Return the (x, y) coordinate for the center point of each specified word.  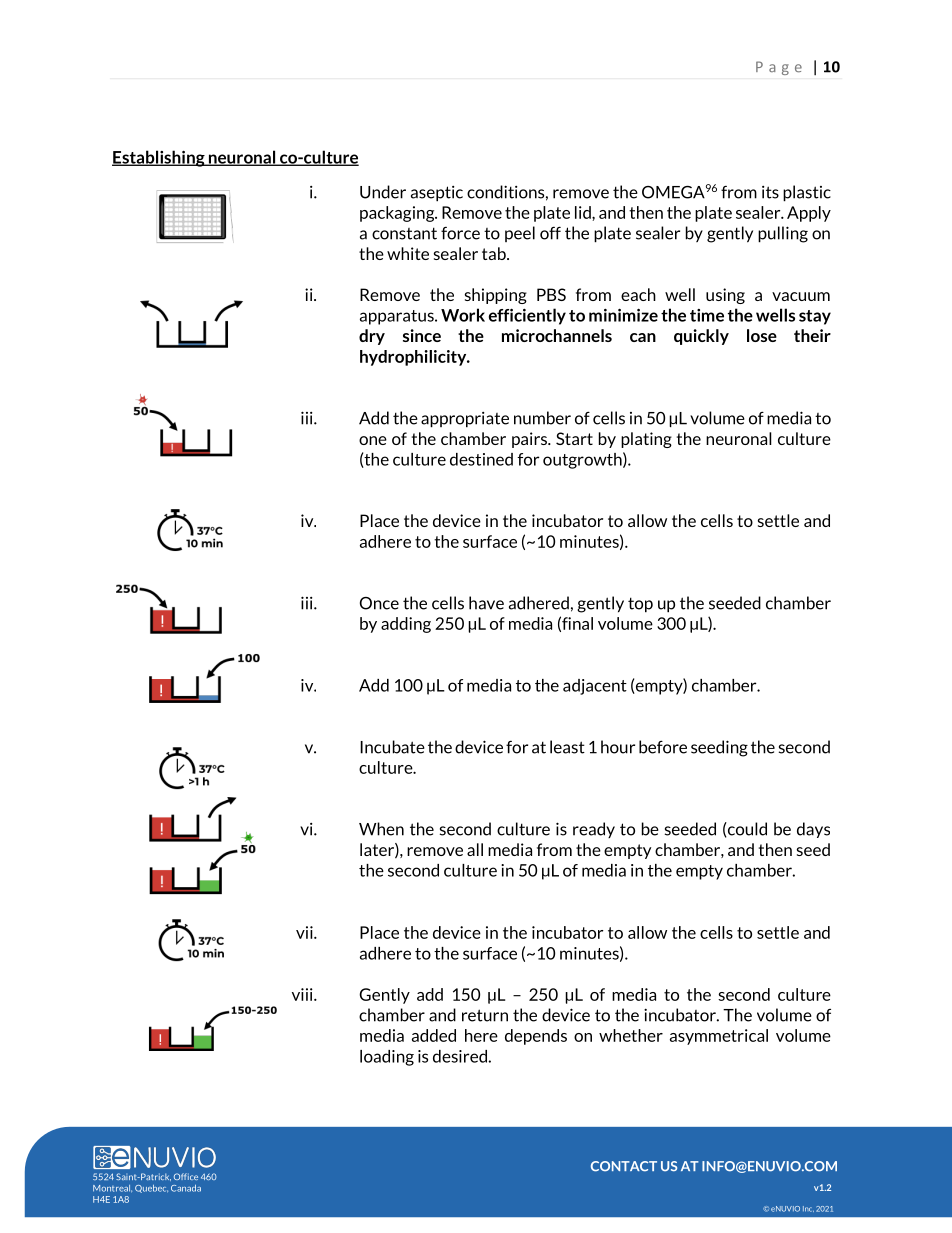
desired (461, 1056)
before (663, 747)
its (770, 192)
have (486, 603)
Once (379, 603)
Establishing (159, 158)
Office (186, 1176)
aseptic (437, 194)
